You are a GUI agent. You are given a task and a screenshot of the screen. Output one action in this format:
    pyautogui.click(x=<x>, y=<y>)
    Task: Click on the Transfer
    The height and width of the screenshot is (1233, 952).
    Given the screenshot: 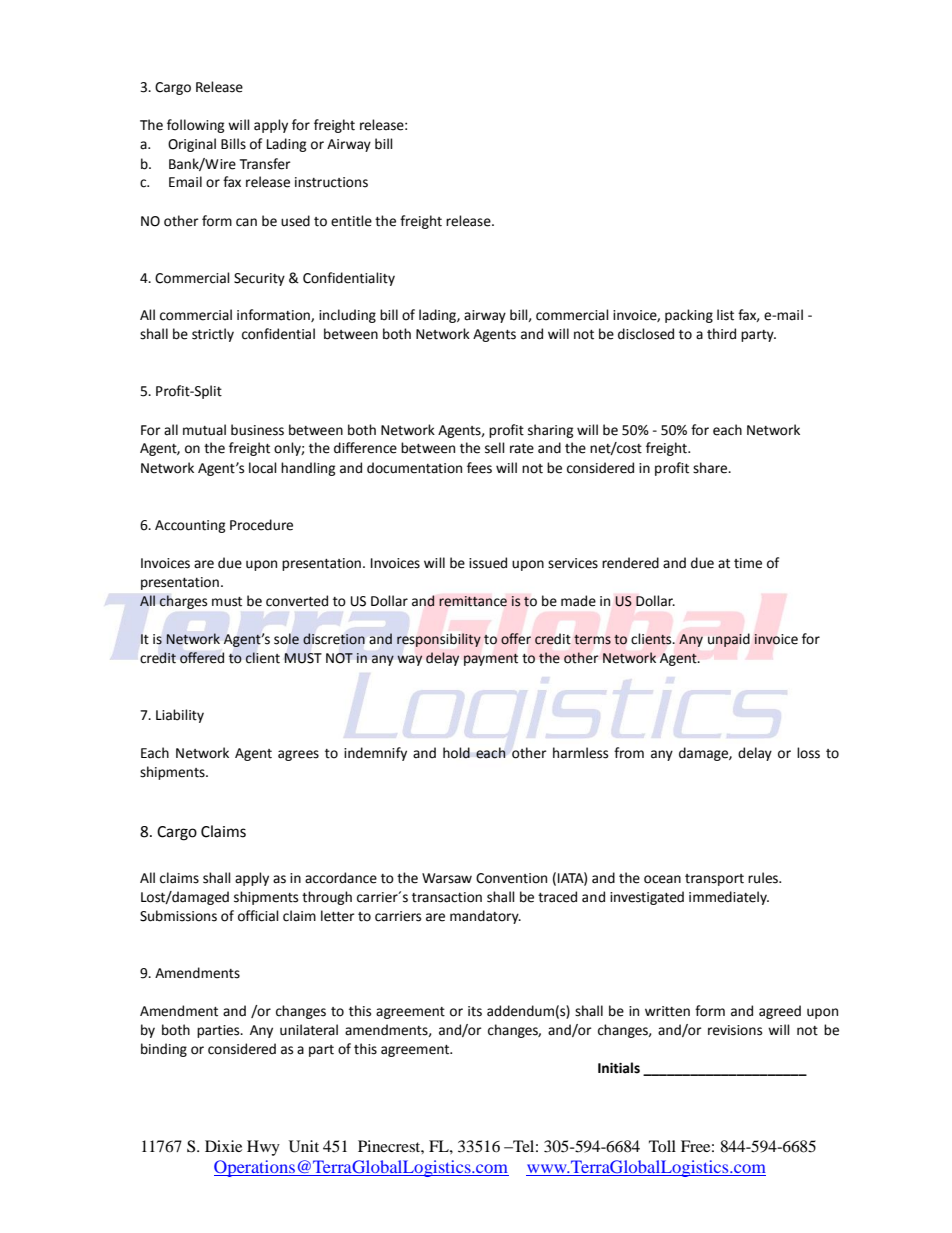 What is the action you would take?
    pyautogui.click(x=265, y=164)
